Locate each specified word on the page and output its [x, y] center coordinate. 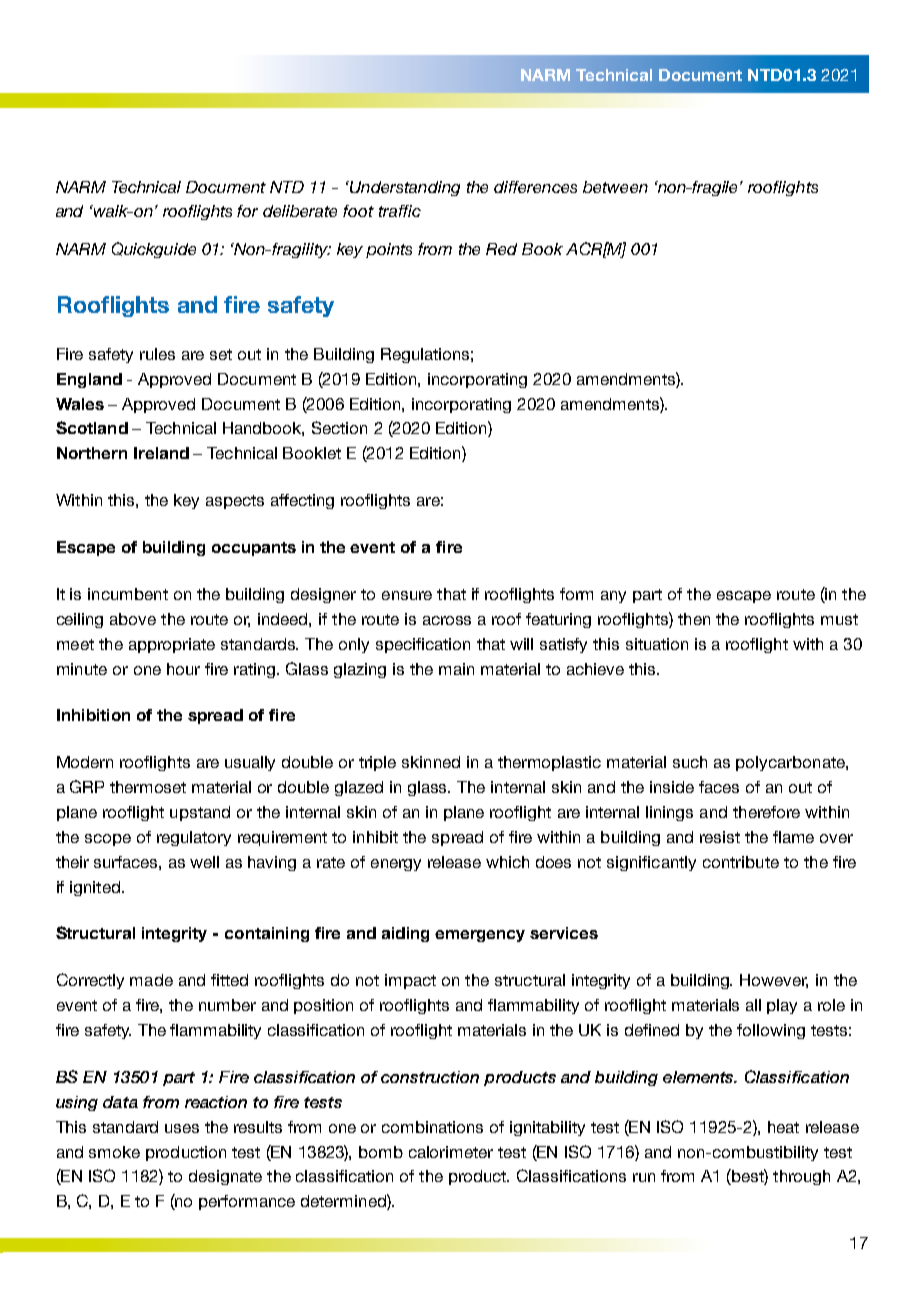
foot [358, 211]
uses [182, 1128]
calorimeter [451, 1152]
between [615, 187]
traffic [400, 211]
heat [783, 1127]
